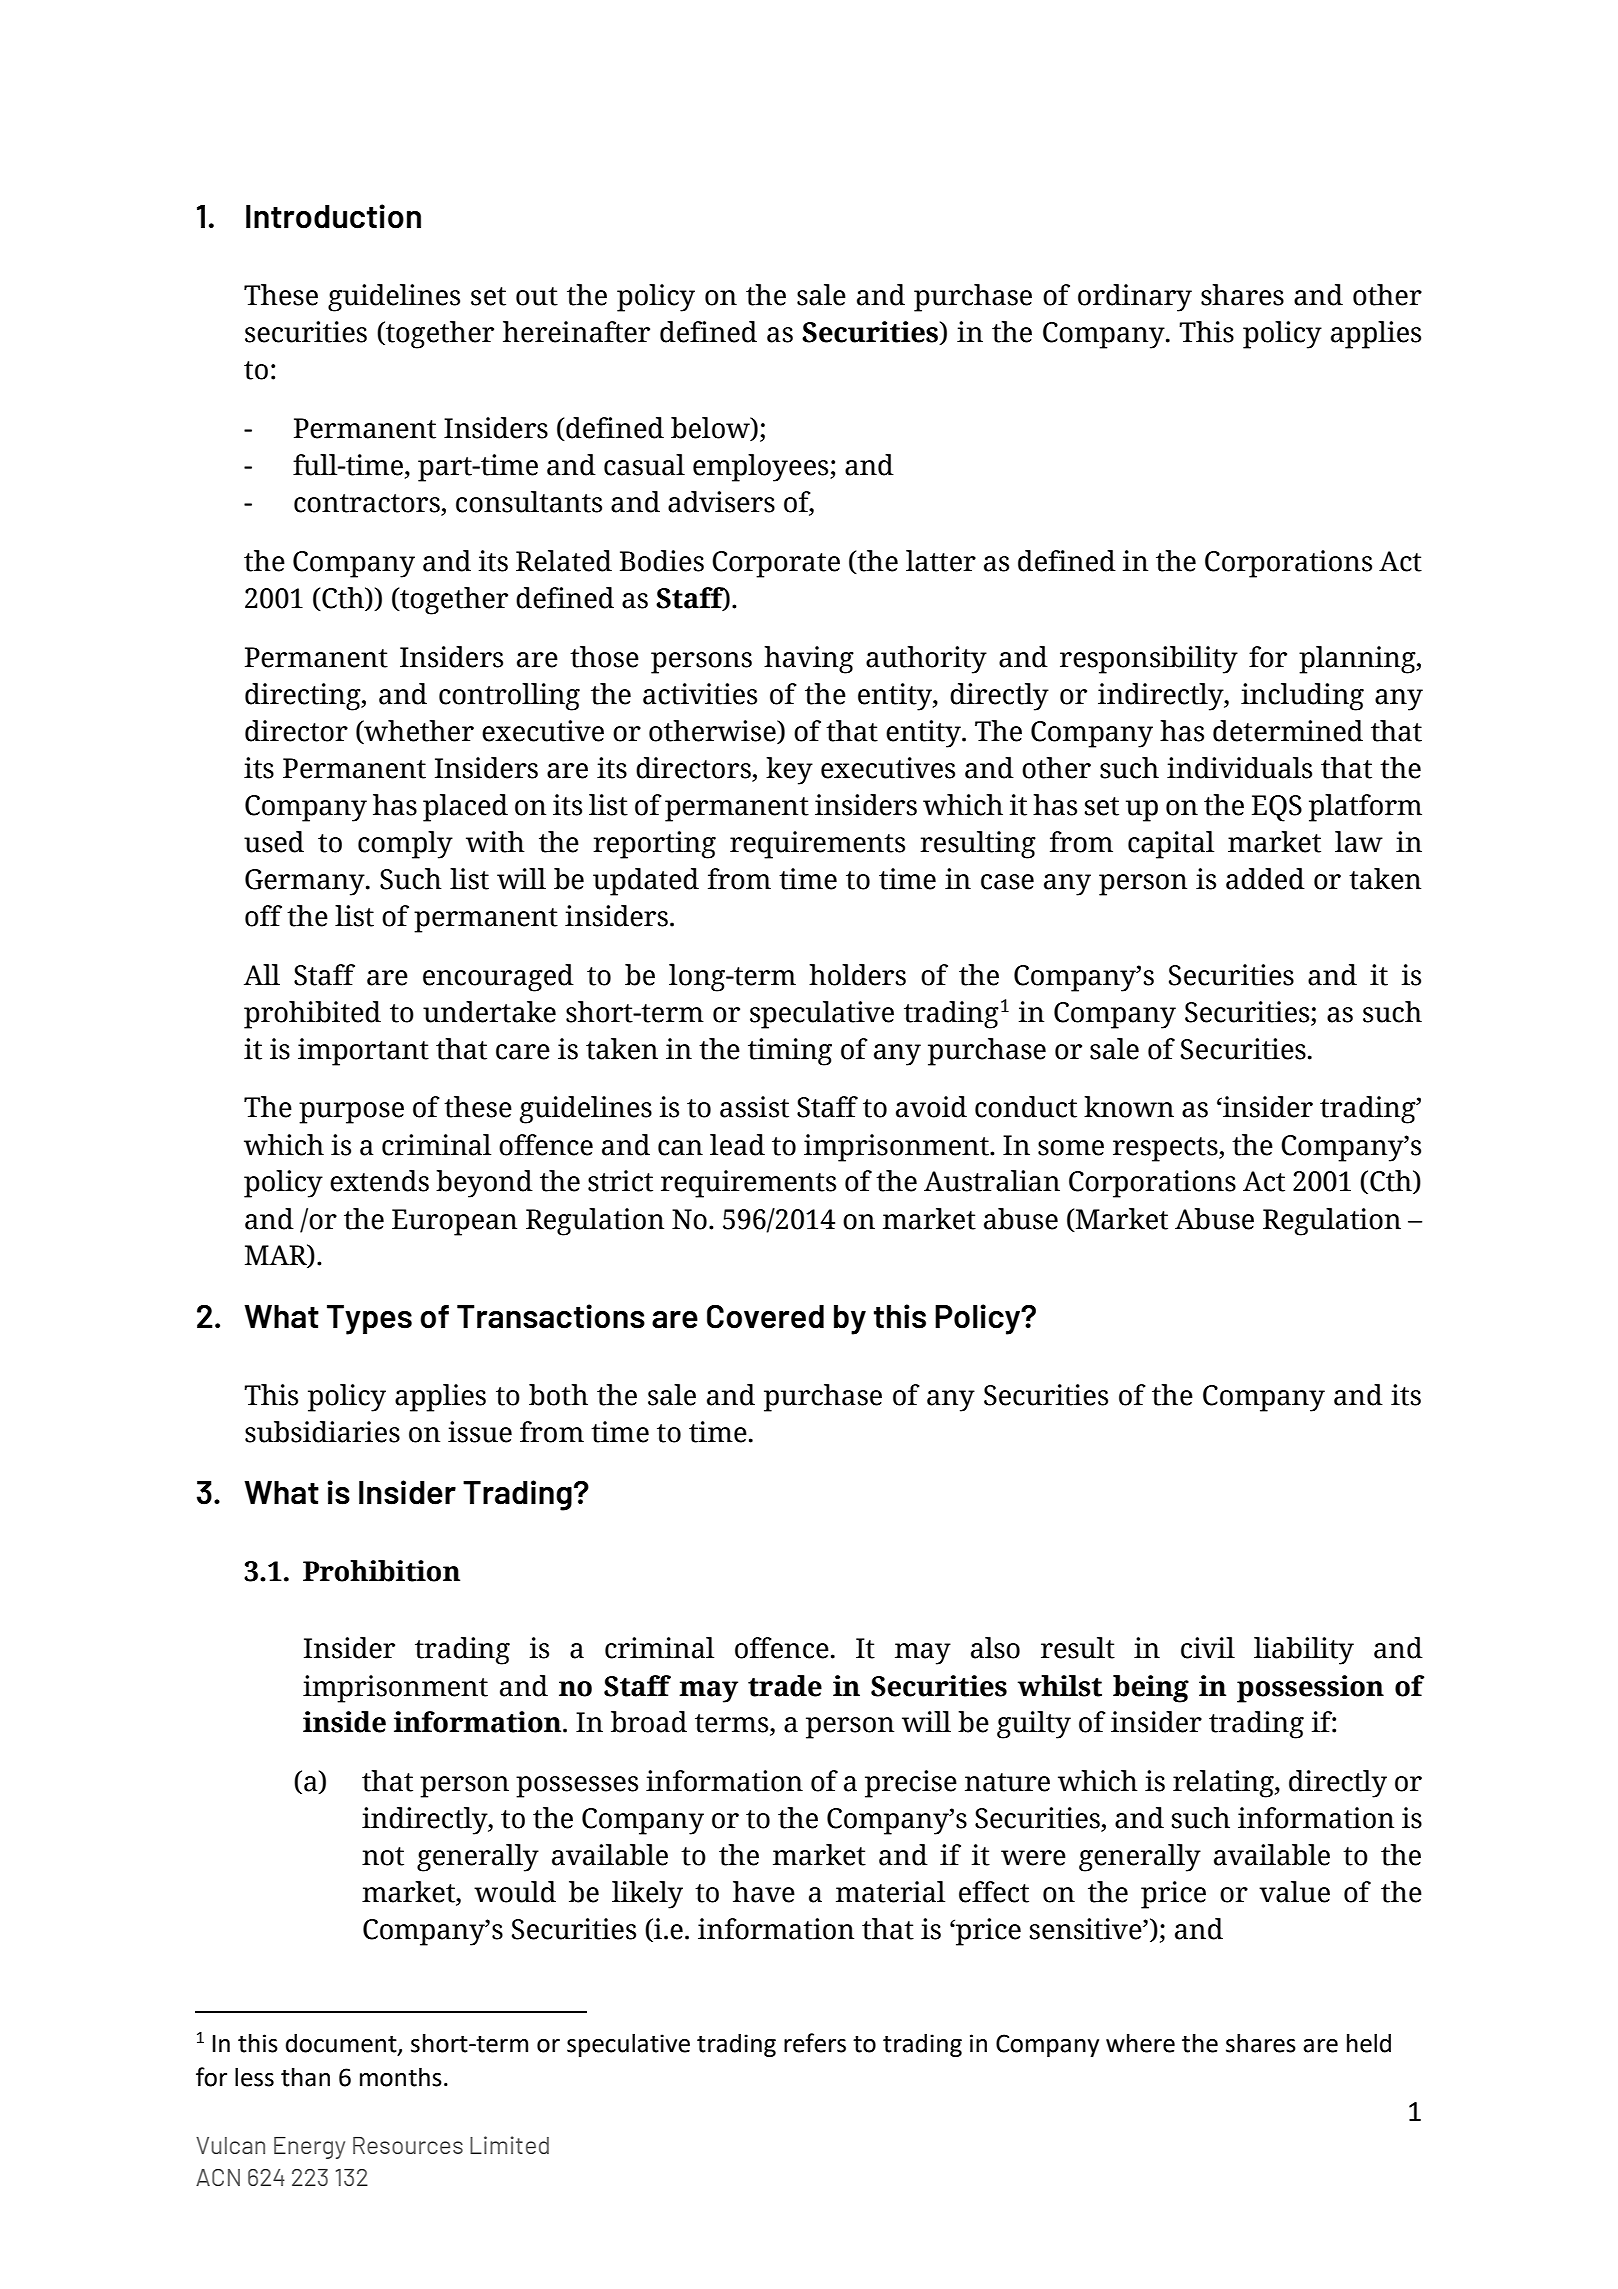 The image size is (1618, 2289). I want to click on not, so click(383, 1856).
